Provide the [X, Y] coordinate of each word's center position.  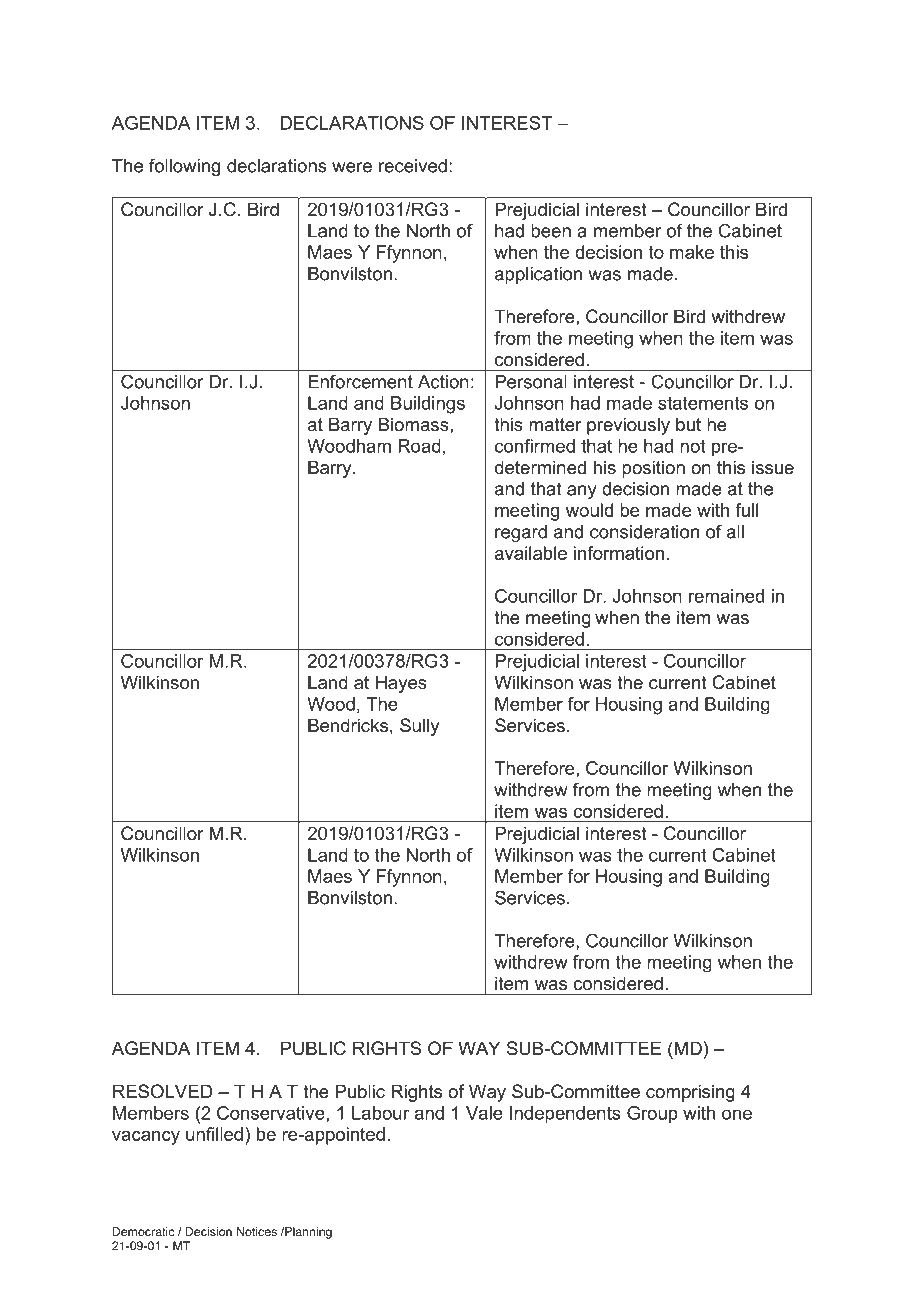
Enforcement [360, 381]
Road [419, 446]
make [692, 252]
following [184, 167]
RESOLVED [162, 1091]
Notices [257, 1231]
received [413, 166]
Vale [484, 1113]
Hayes [401, 684]
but [688, 424]
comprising [690, 1093]
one [737, 1114]
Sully [419, 727]
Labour [380, 1113]
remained [726, 596]
